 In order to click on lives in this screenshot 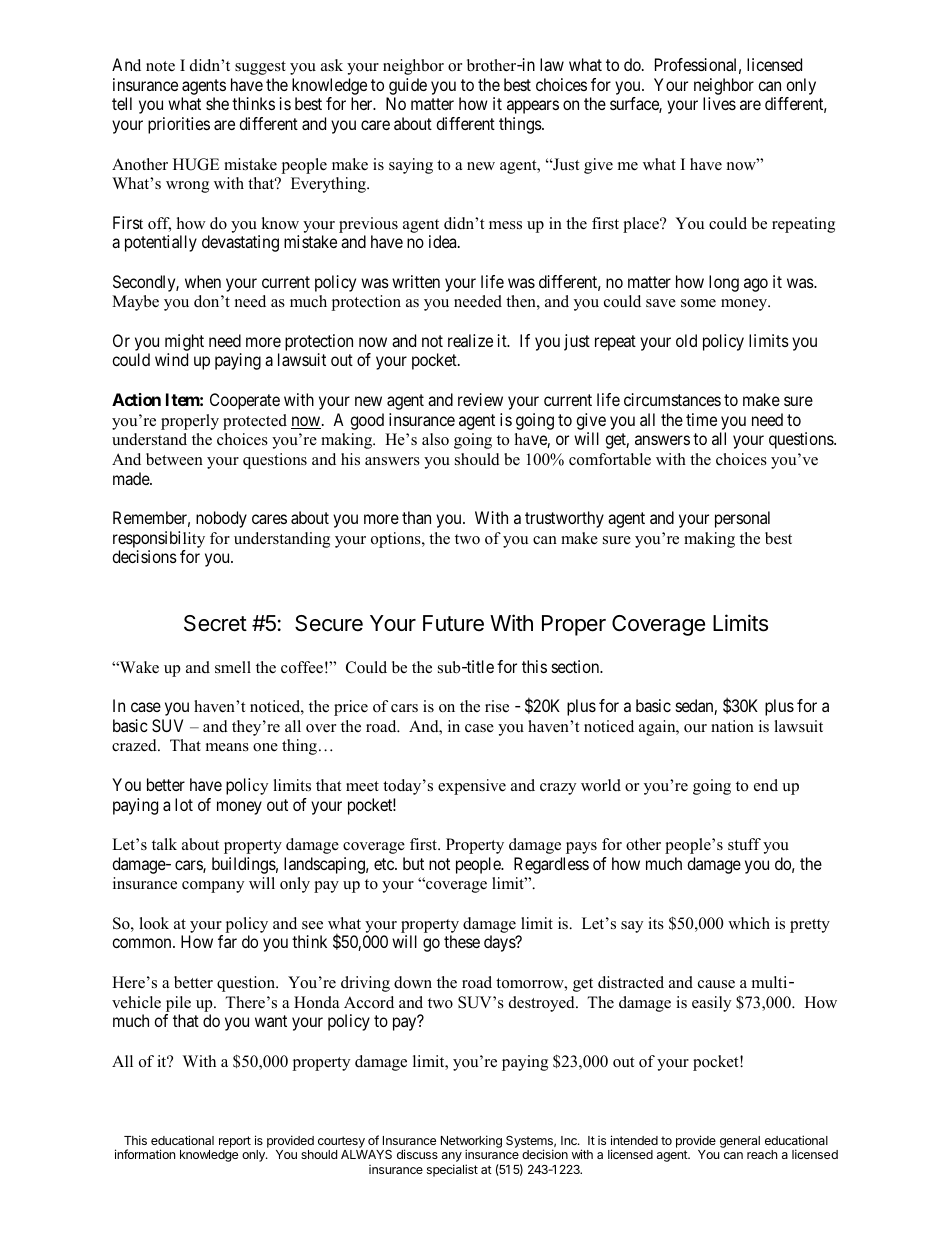, I will do `click(719, 103)`.
